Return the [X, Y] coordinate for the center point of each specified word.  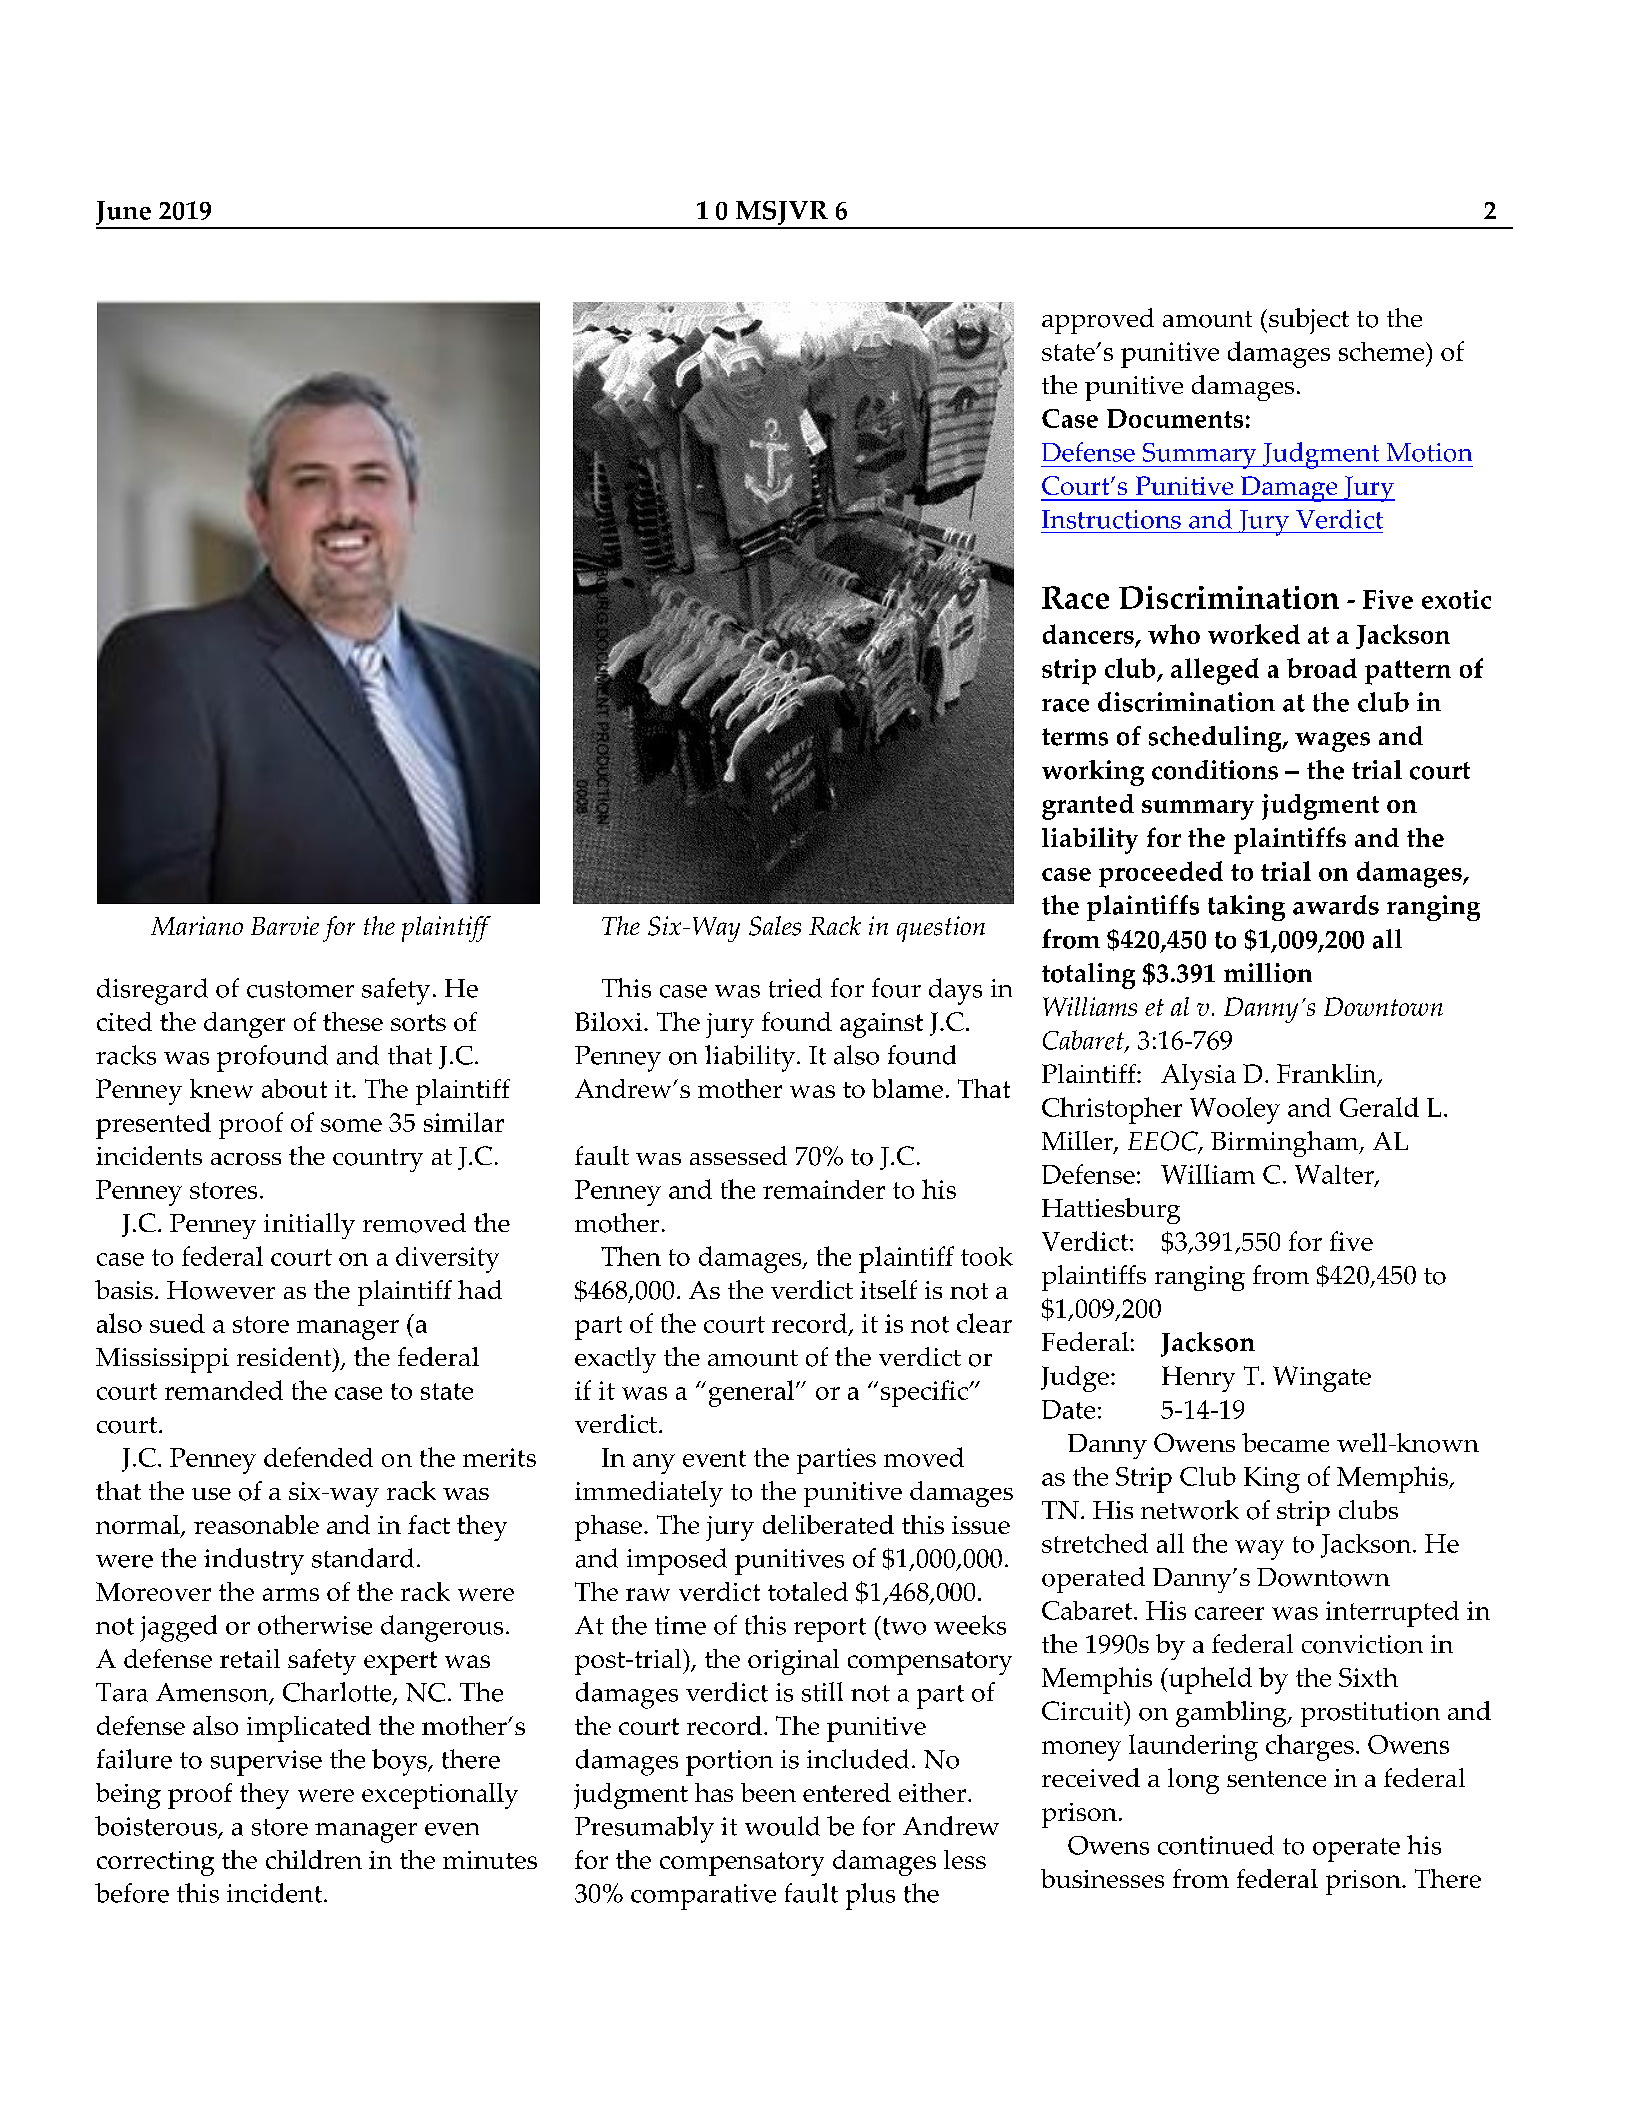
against [881, 1025]
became [1285, 1442]
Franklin [1328, 1075]
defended [318, 1457]
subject [1309, 321]
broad [1322, 668]
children [314, 1859]
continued [1216, 1845]
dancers [1089, 635]
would [782, 1826]
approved [1098, 321]
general [751, 1393]
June [124, 214]
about [294, 1088]
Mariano [197, 925]
